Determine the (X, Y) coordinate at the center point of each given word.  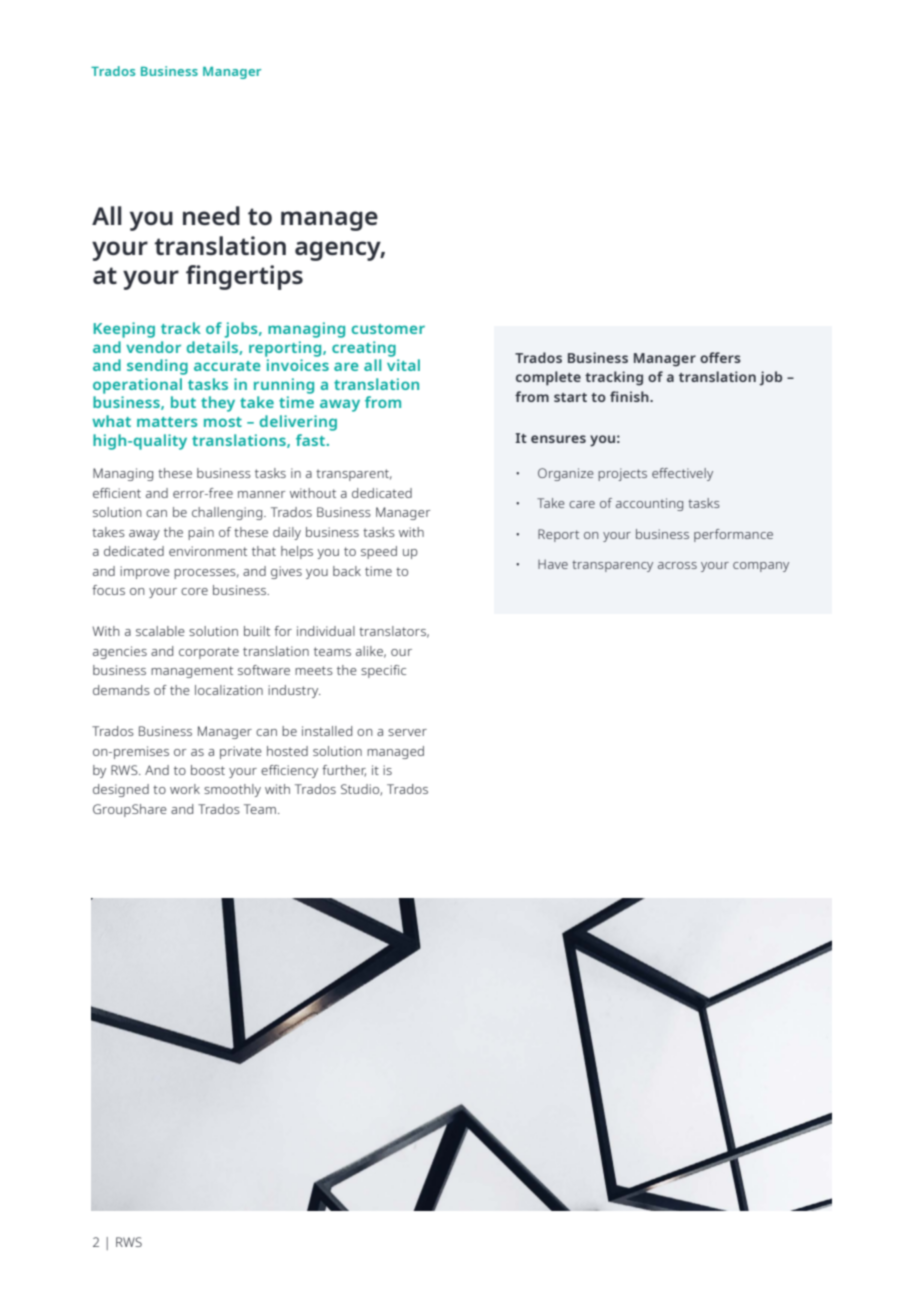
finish (630, 396)
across (677, 565)
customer (388, 329)
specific (383, 671)
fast (312, 440)
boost (208, 770)
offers (720, 357)
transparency (612, 566)
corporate (209, 653)
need (211, 215)
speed (379, 552)
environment (208, 551)
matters (167, 422)
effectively (682, 474)
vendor (153, 347)
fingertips (244, 277)
